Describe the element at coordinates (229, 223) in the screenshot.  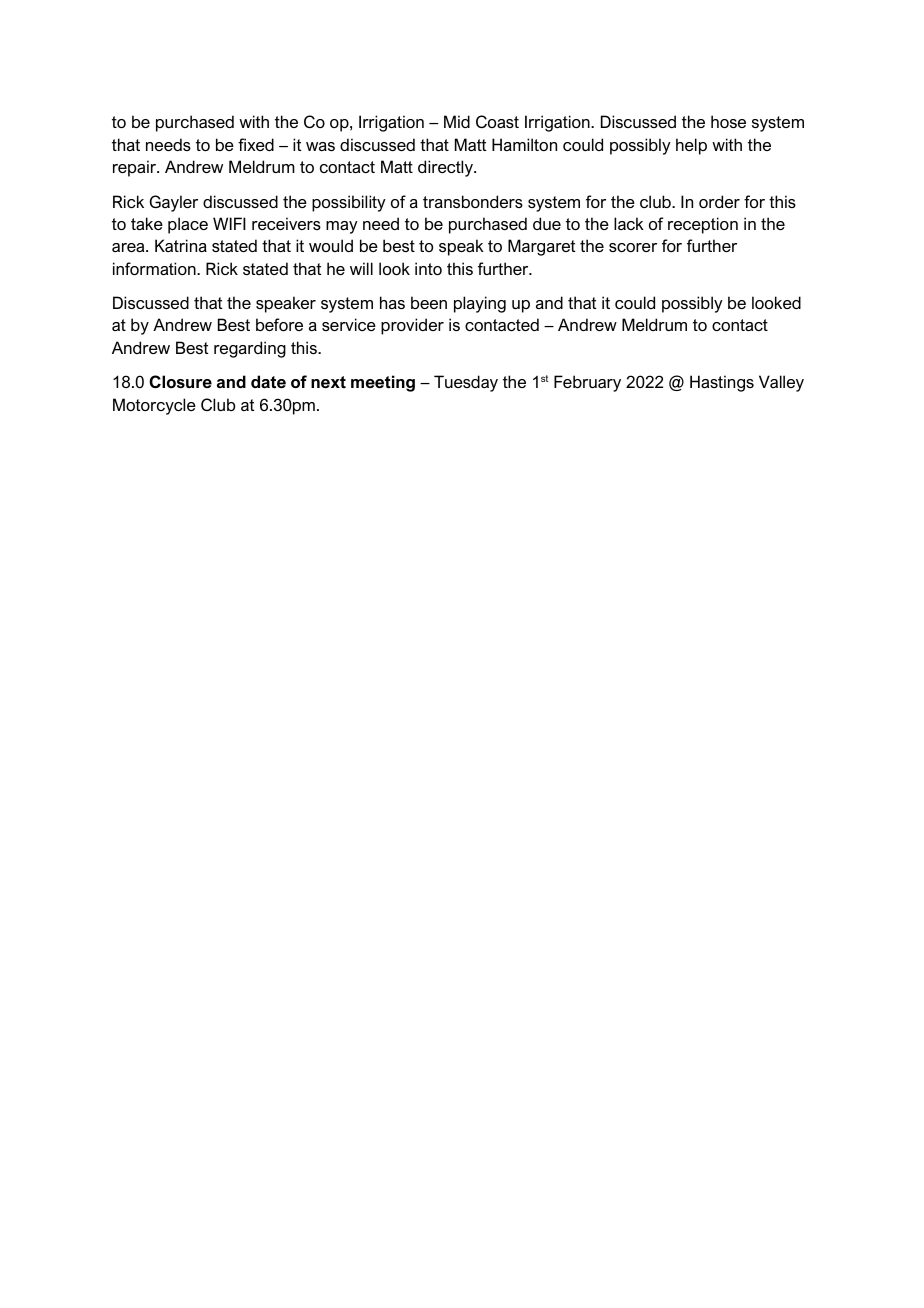
I see `WIFI` at that location.
